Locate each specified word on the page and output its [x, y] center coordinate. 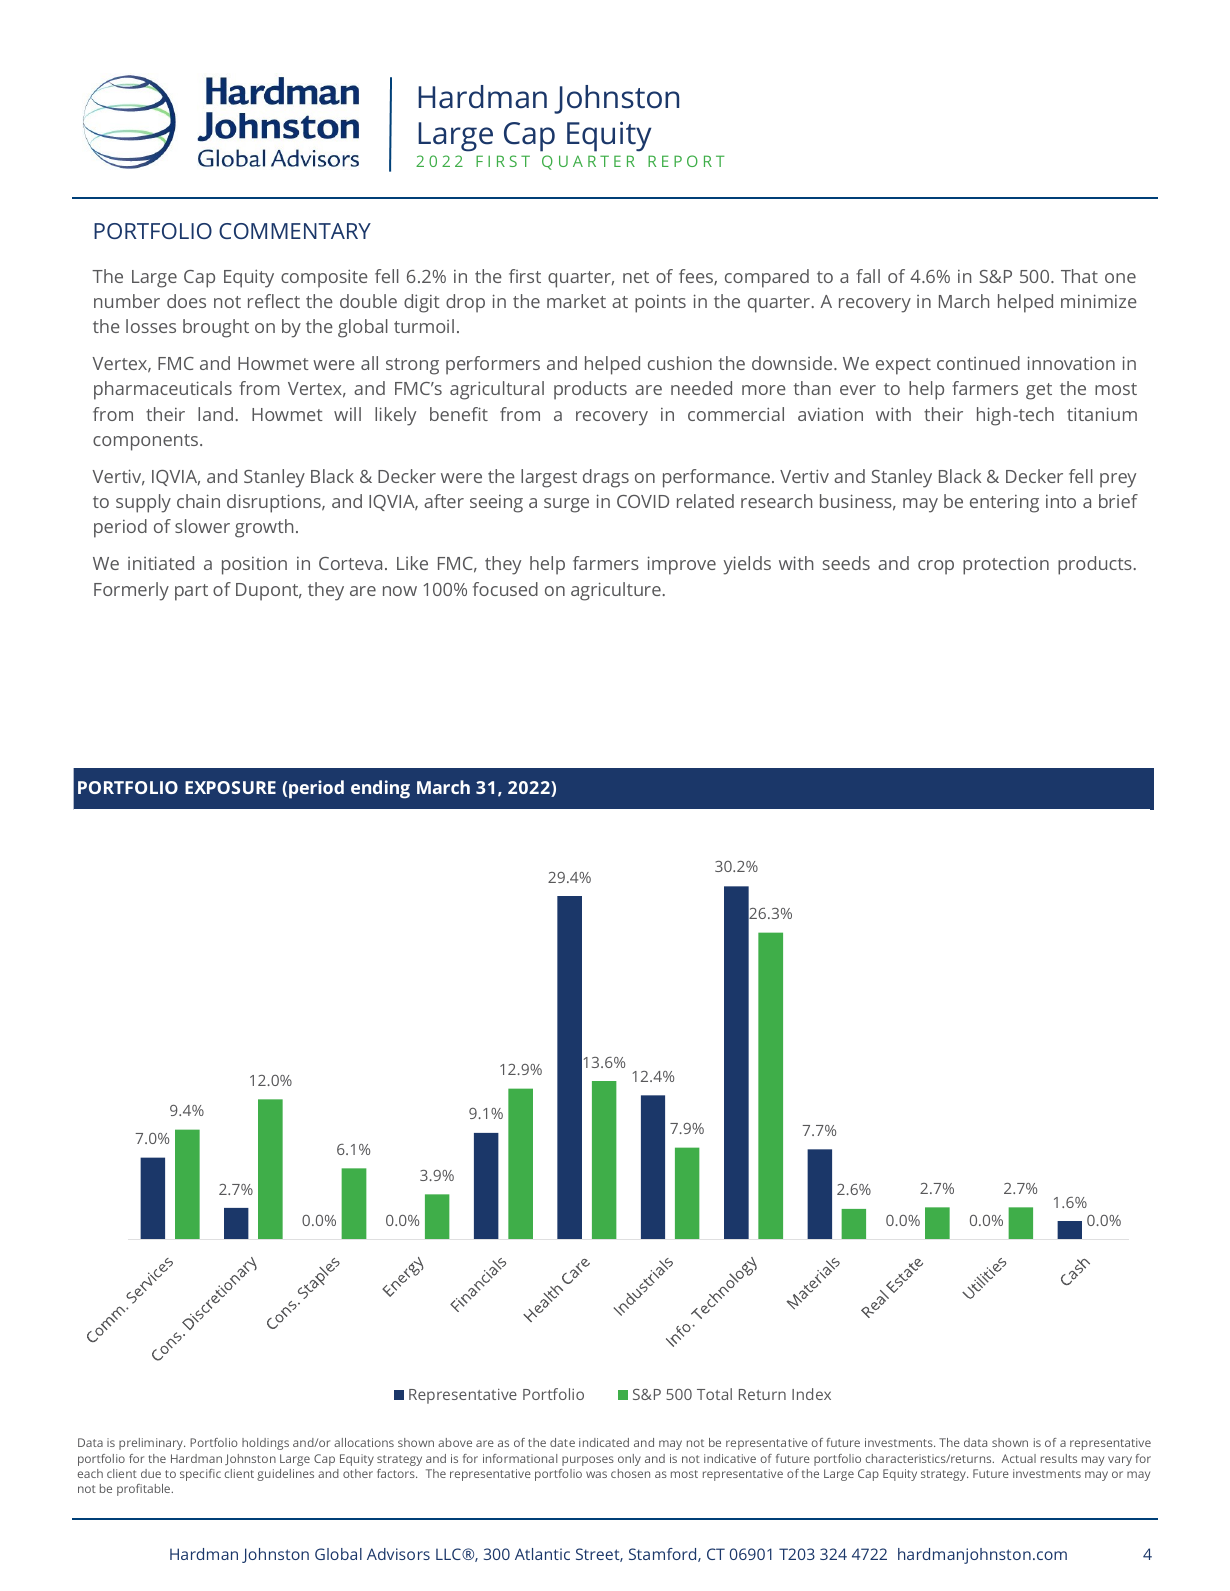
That [1079, 276]
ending [380, 789]
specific [200, 1475]
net [636, 277]
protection [1006, 566]
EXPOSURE [230, 787]
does [186, 301]
